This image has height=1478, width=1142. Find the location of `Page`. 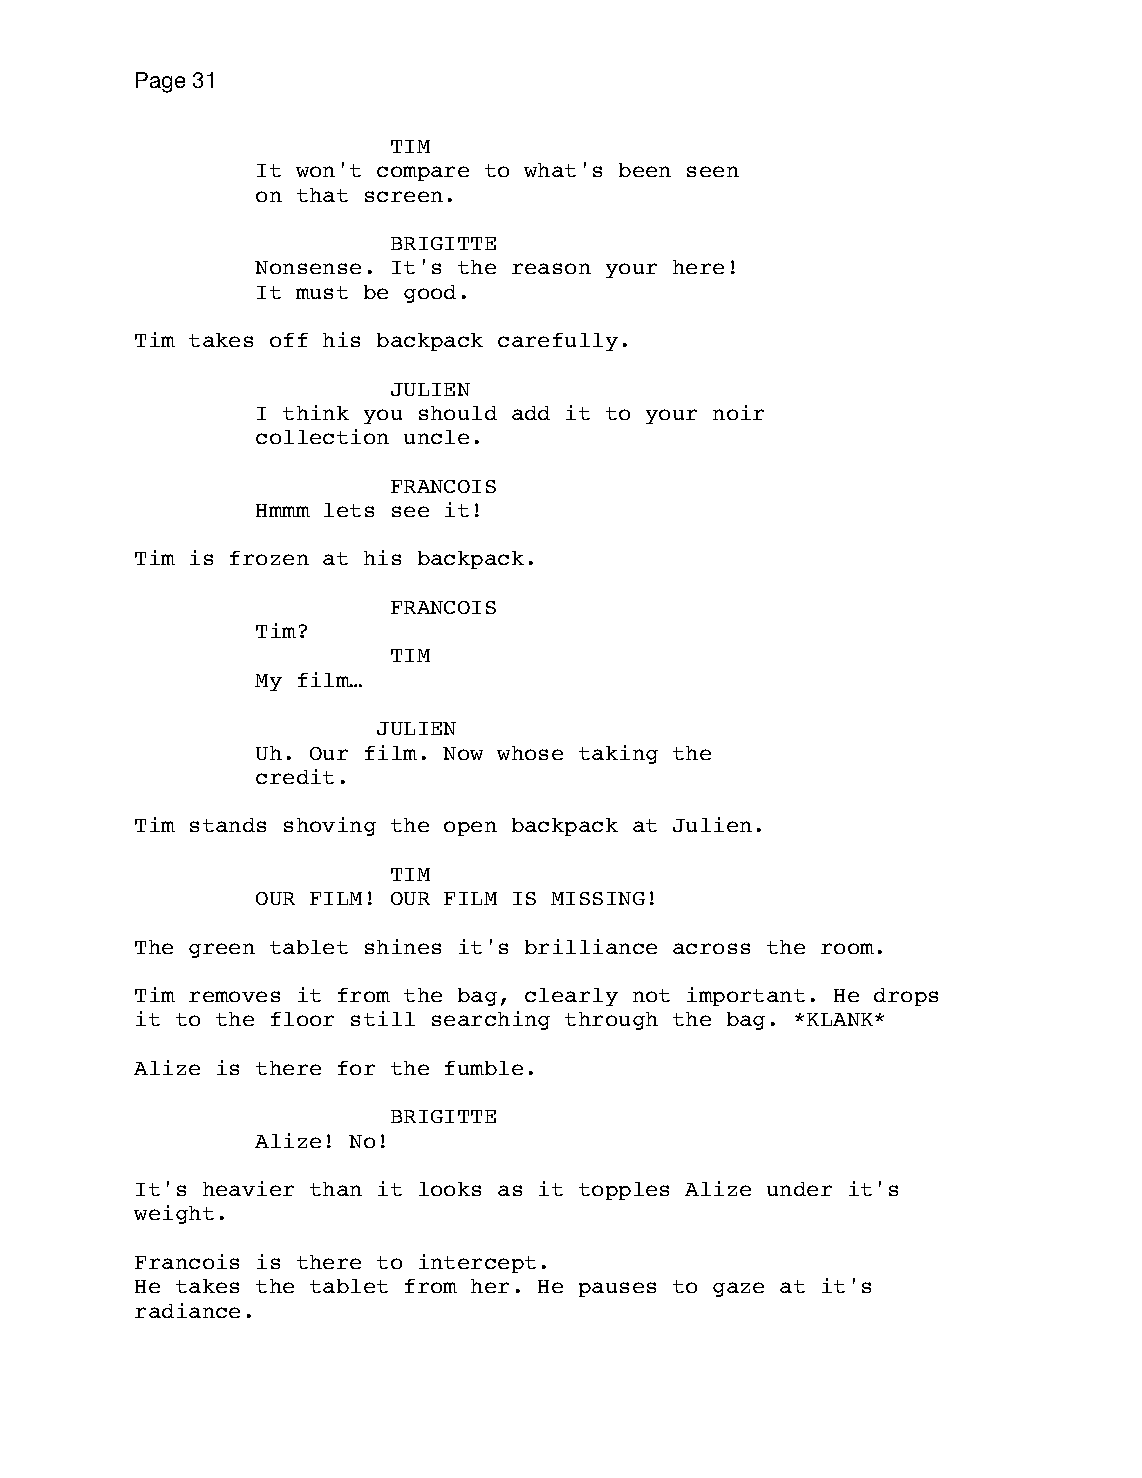

Page is located at coordinates (160, 82).
